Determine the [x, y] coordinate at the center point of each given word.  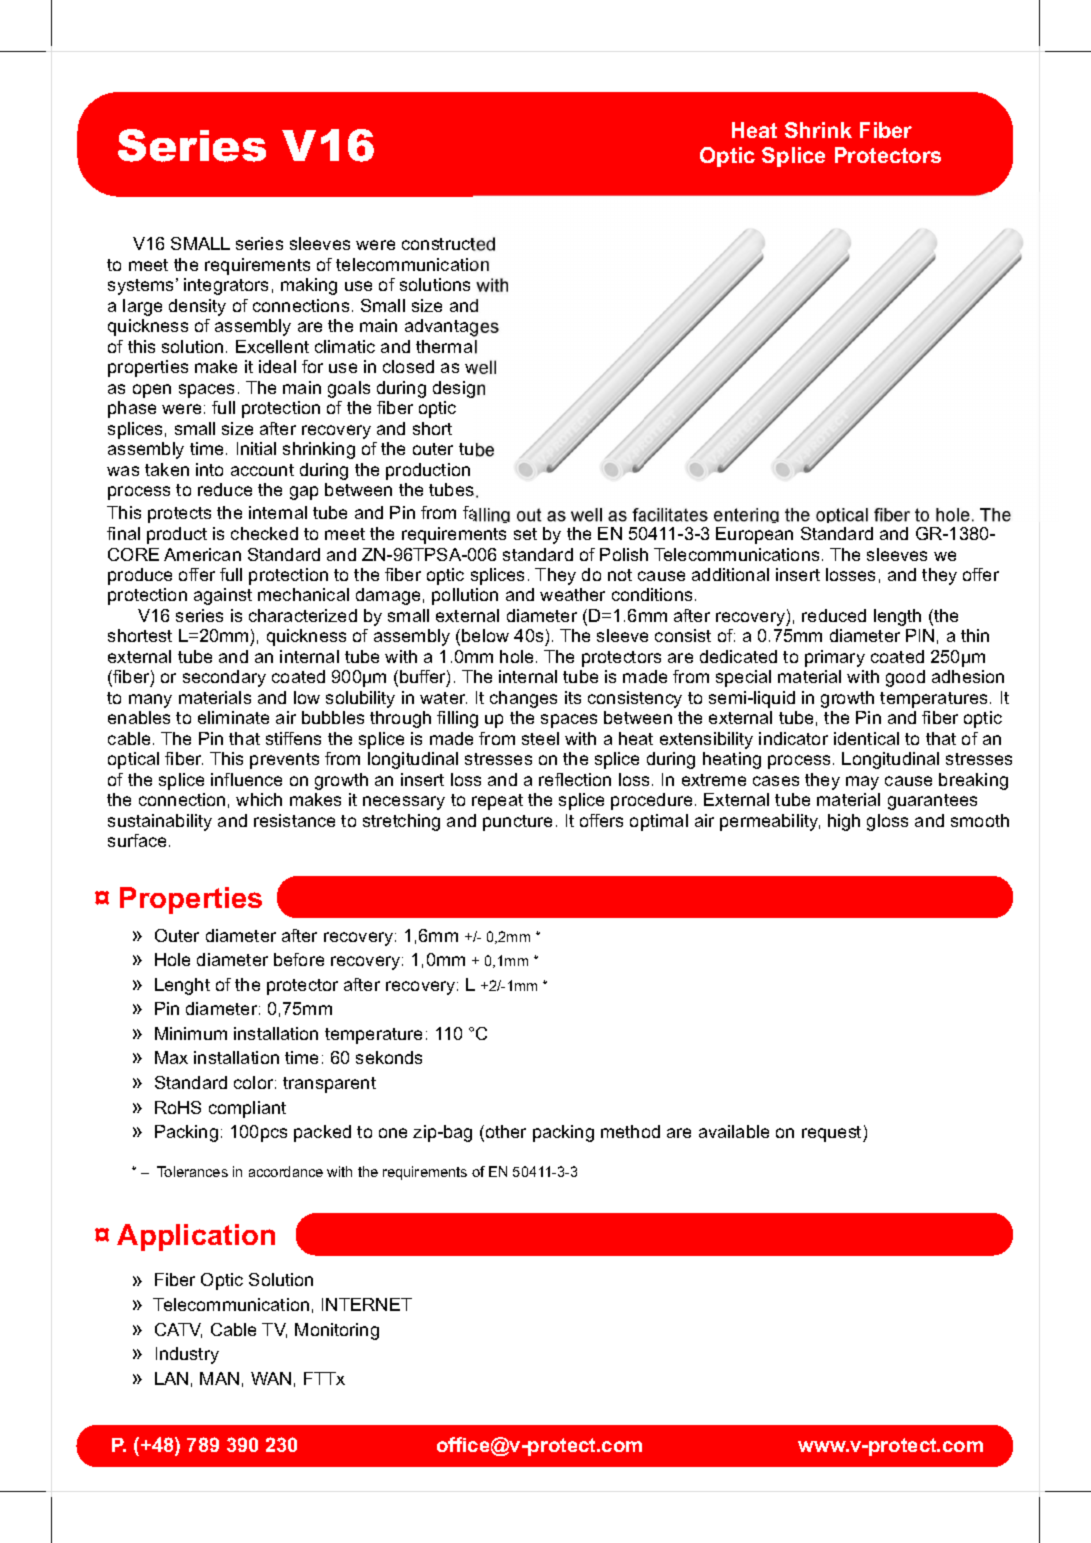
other [504, 1133]
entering [746, 515]
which [259, 799]
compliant [247, 1109]
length [897, 617]
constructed [448, 244]
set [525, 534]
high [844, 822]
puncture [517, 823]
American [202, 554]
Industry [187, 1355]
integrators [226, 286]
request [833, 1134]
